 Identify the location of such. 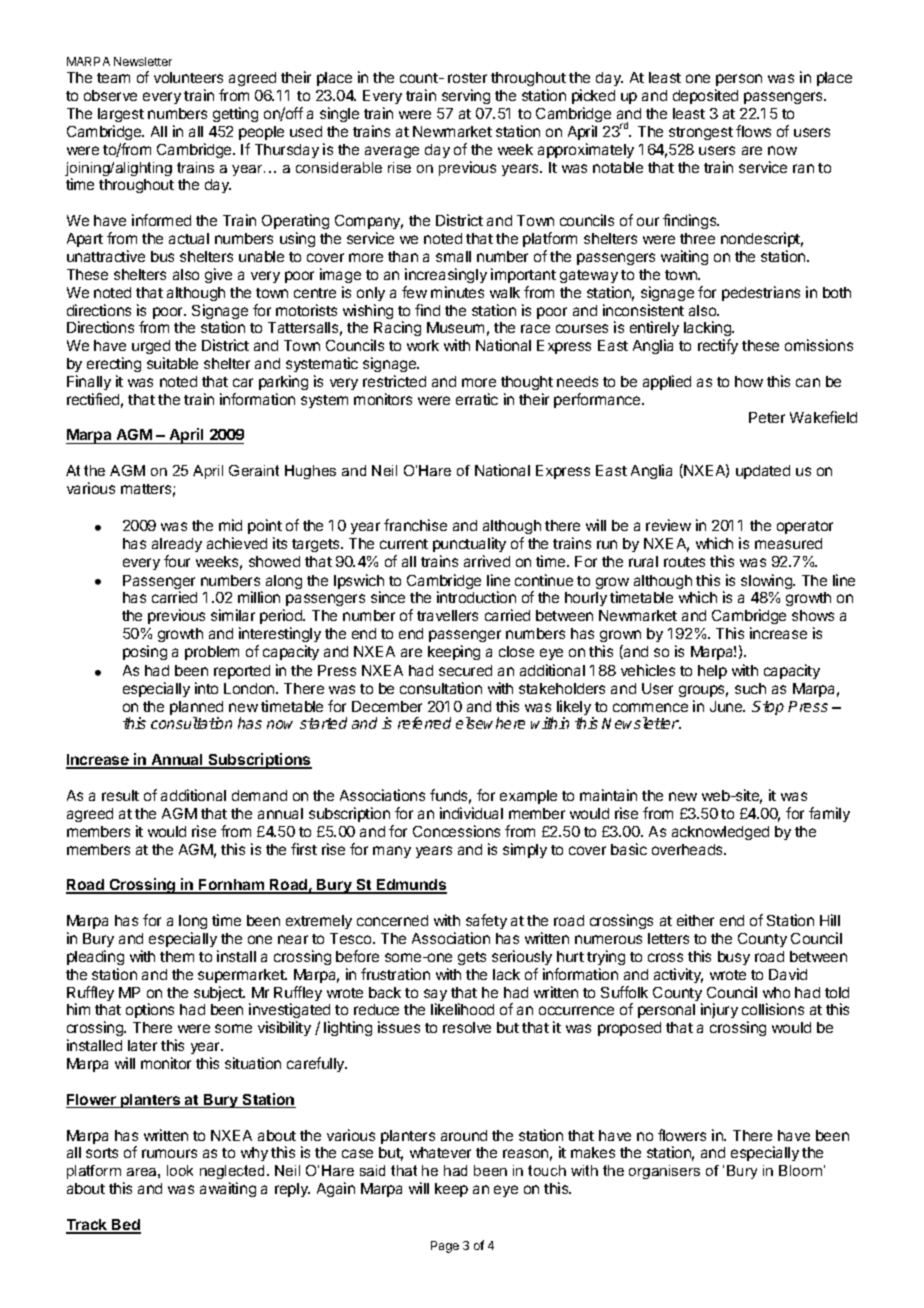
(750, 688).
